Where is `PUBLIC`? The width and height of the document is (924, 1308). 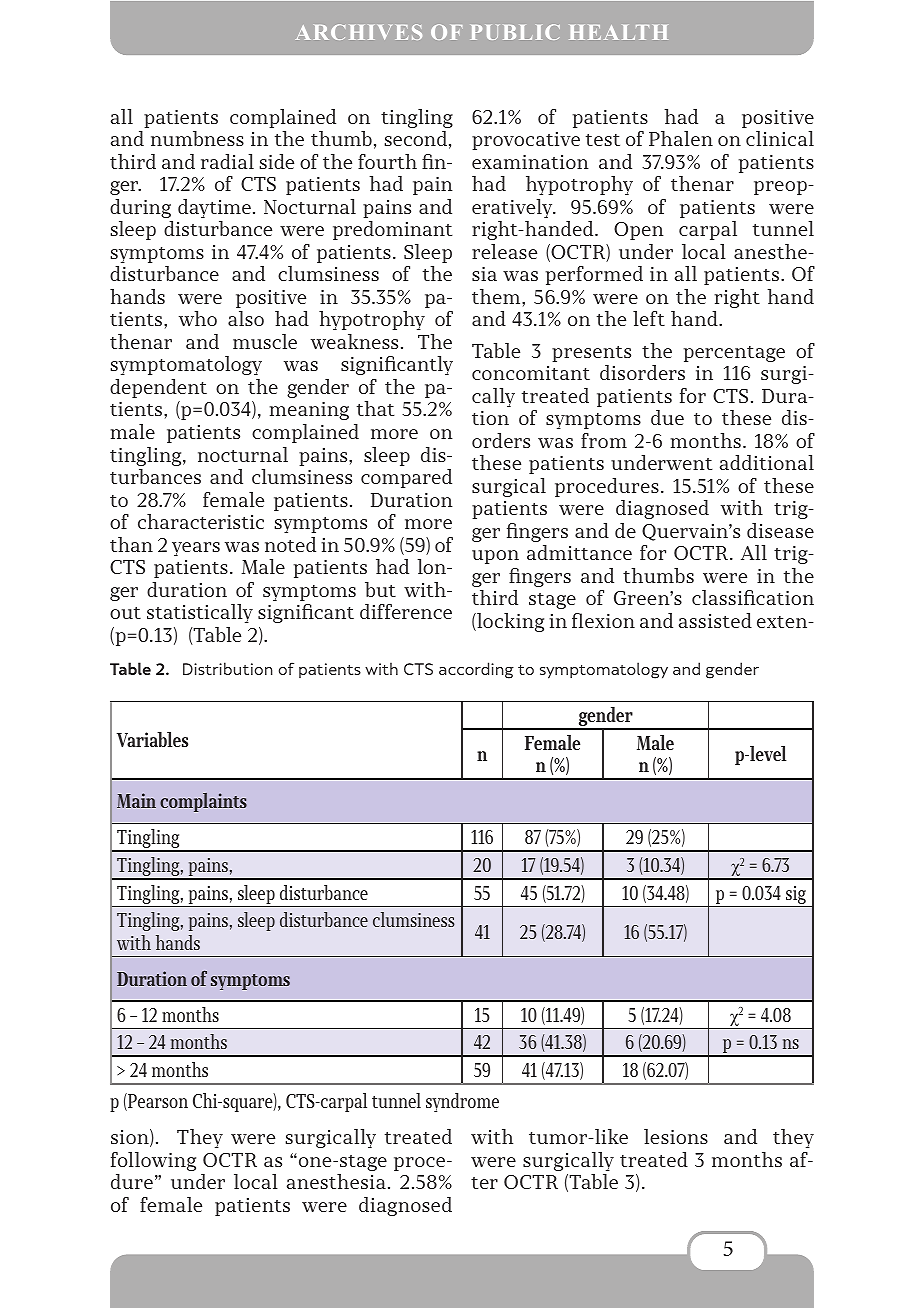
PUBLIC is located at coordinates (515, 32).
